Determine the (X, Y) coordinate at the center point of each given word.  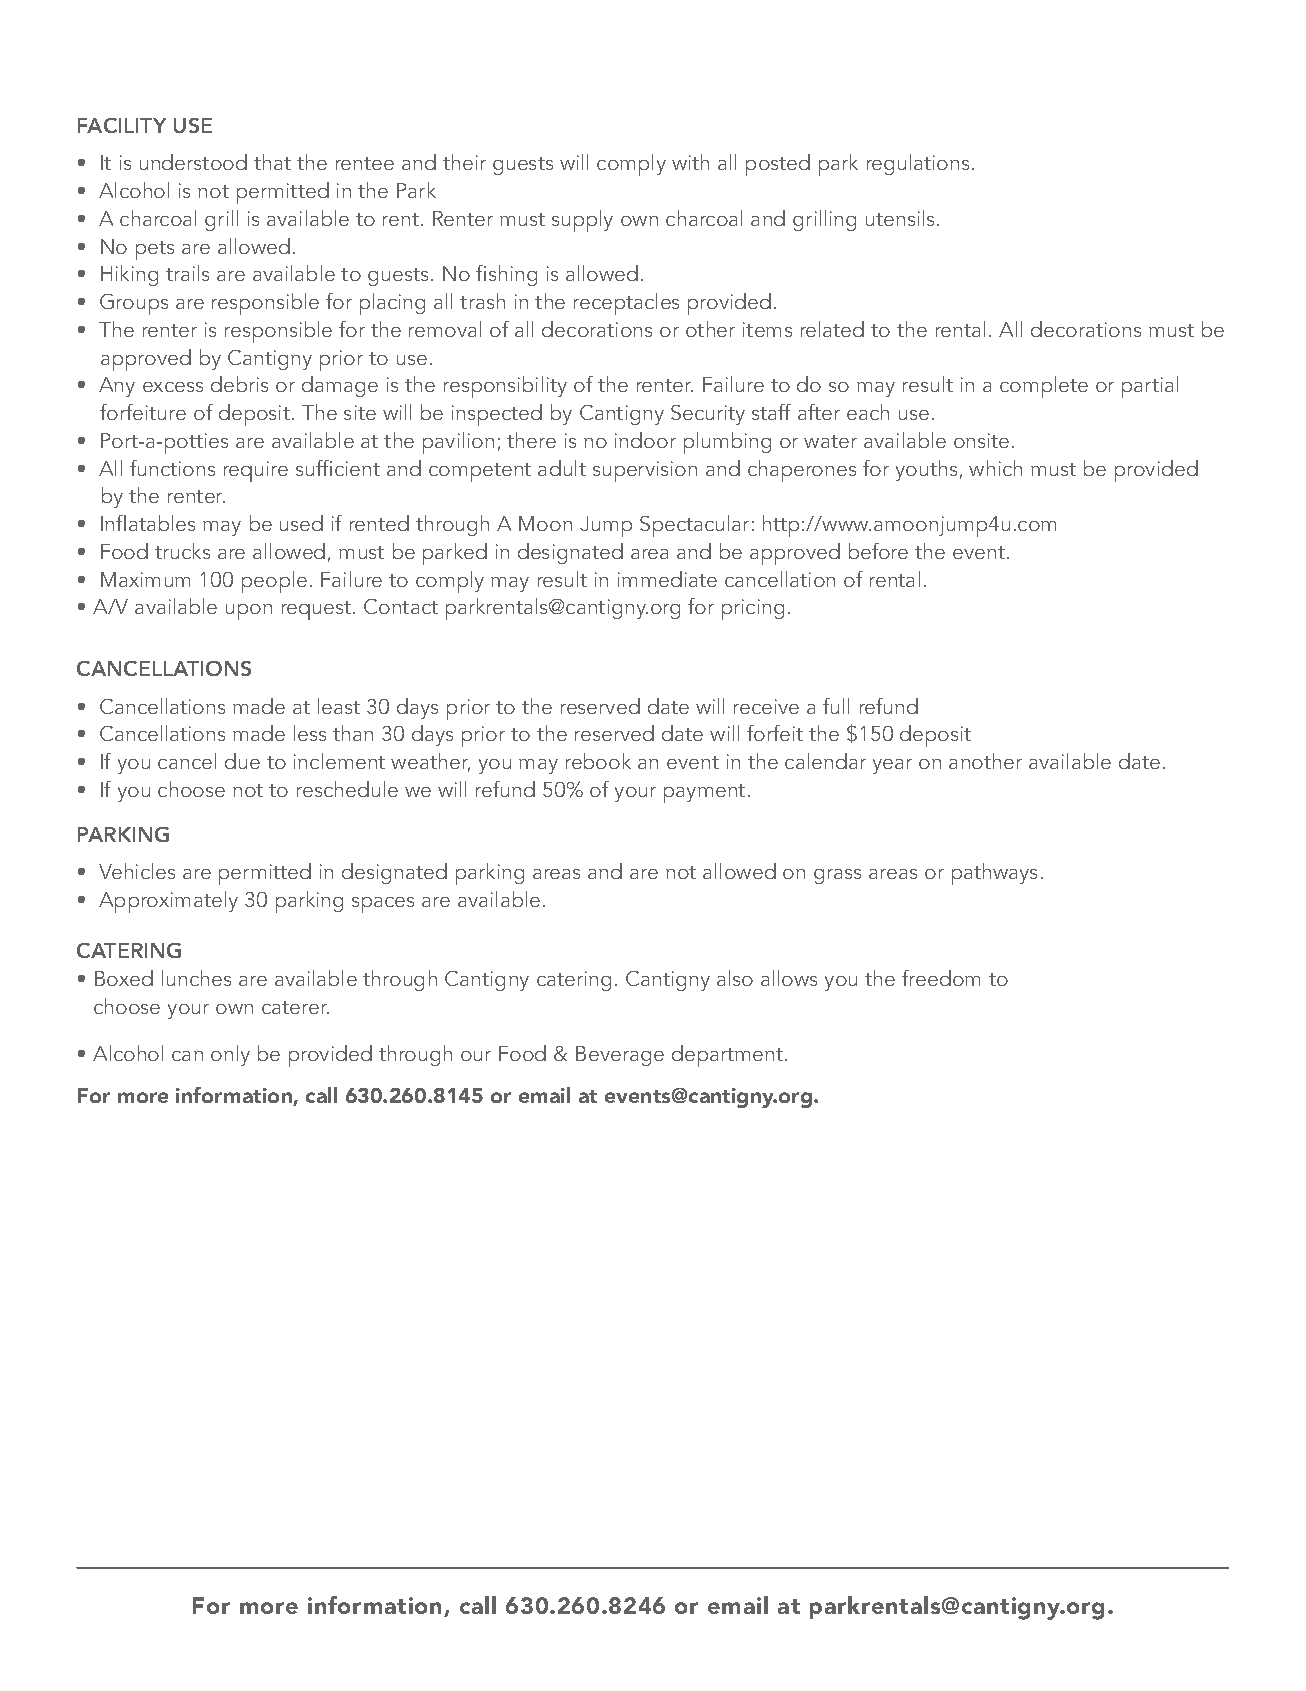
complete (1044, 387)
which (995, 468)
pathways (994, 874)
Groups (134, 304)
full (836, 706)
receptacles (626, 304)
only (230, 1055)
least (339, 706)
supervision (645, 471)
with (690, 162)
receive (766, 706)
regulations (918, 164)
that (272, 162)
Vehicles (137, 871)
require (256, 471)
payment (704, 793)
